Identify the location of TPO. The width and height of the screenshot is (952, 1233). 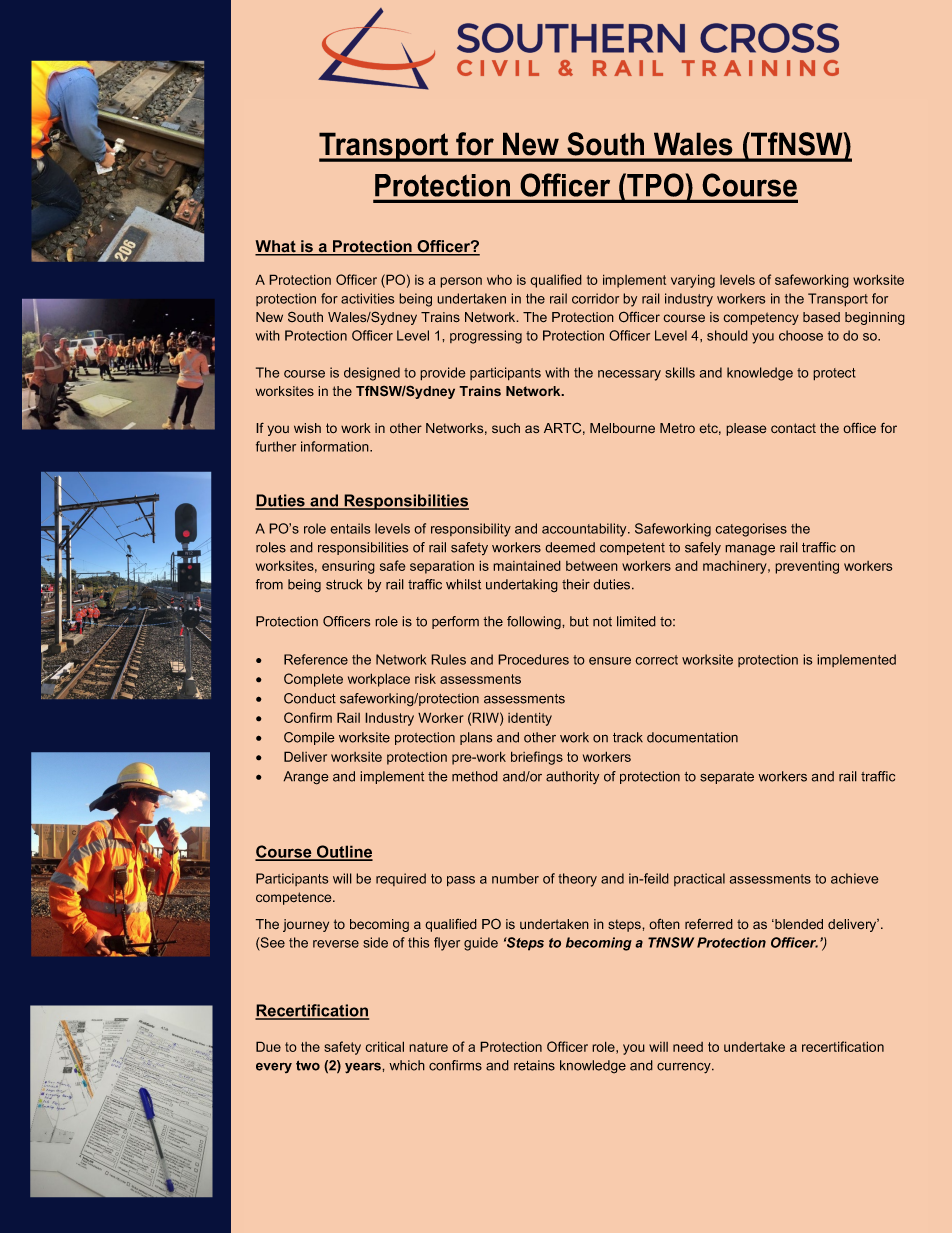
(654, 185).
